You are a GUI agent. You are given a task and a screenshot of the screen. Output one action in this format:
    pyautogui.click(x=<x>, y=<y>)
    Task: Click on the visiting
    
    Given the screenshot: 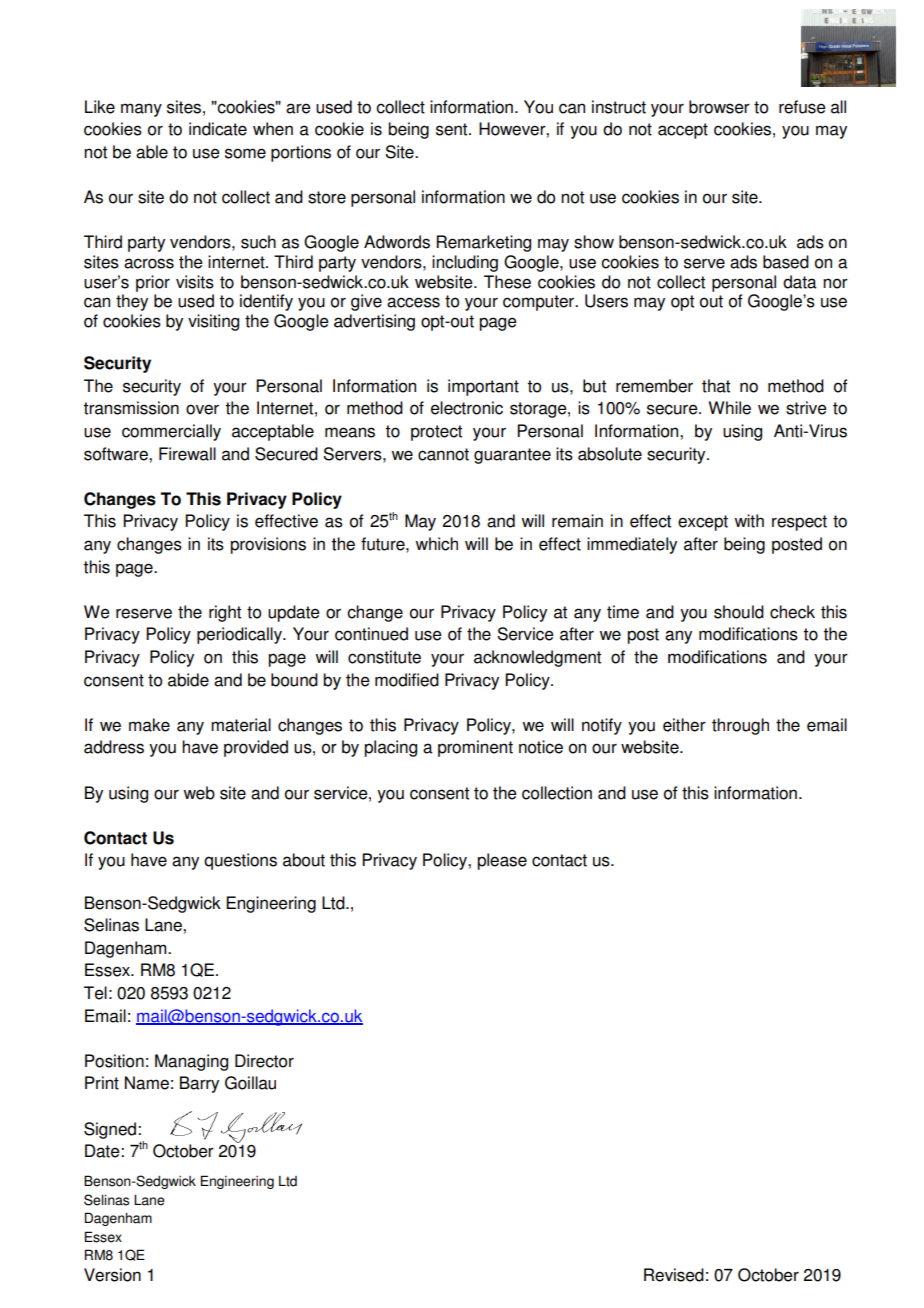 What is the action you would take?
    pyautogui.click(x=213, y=322)
